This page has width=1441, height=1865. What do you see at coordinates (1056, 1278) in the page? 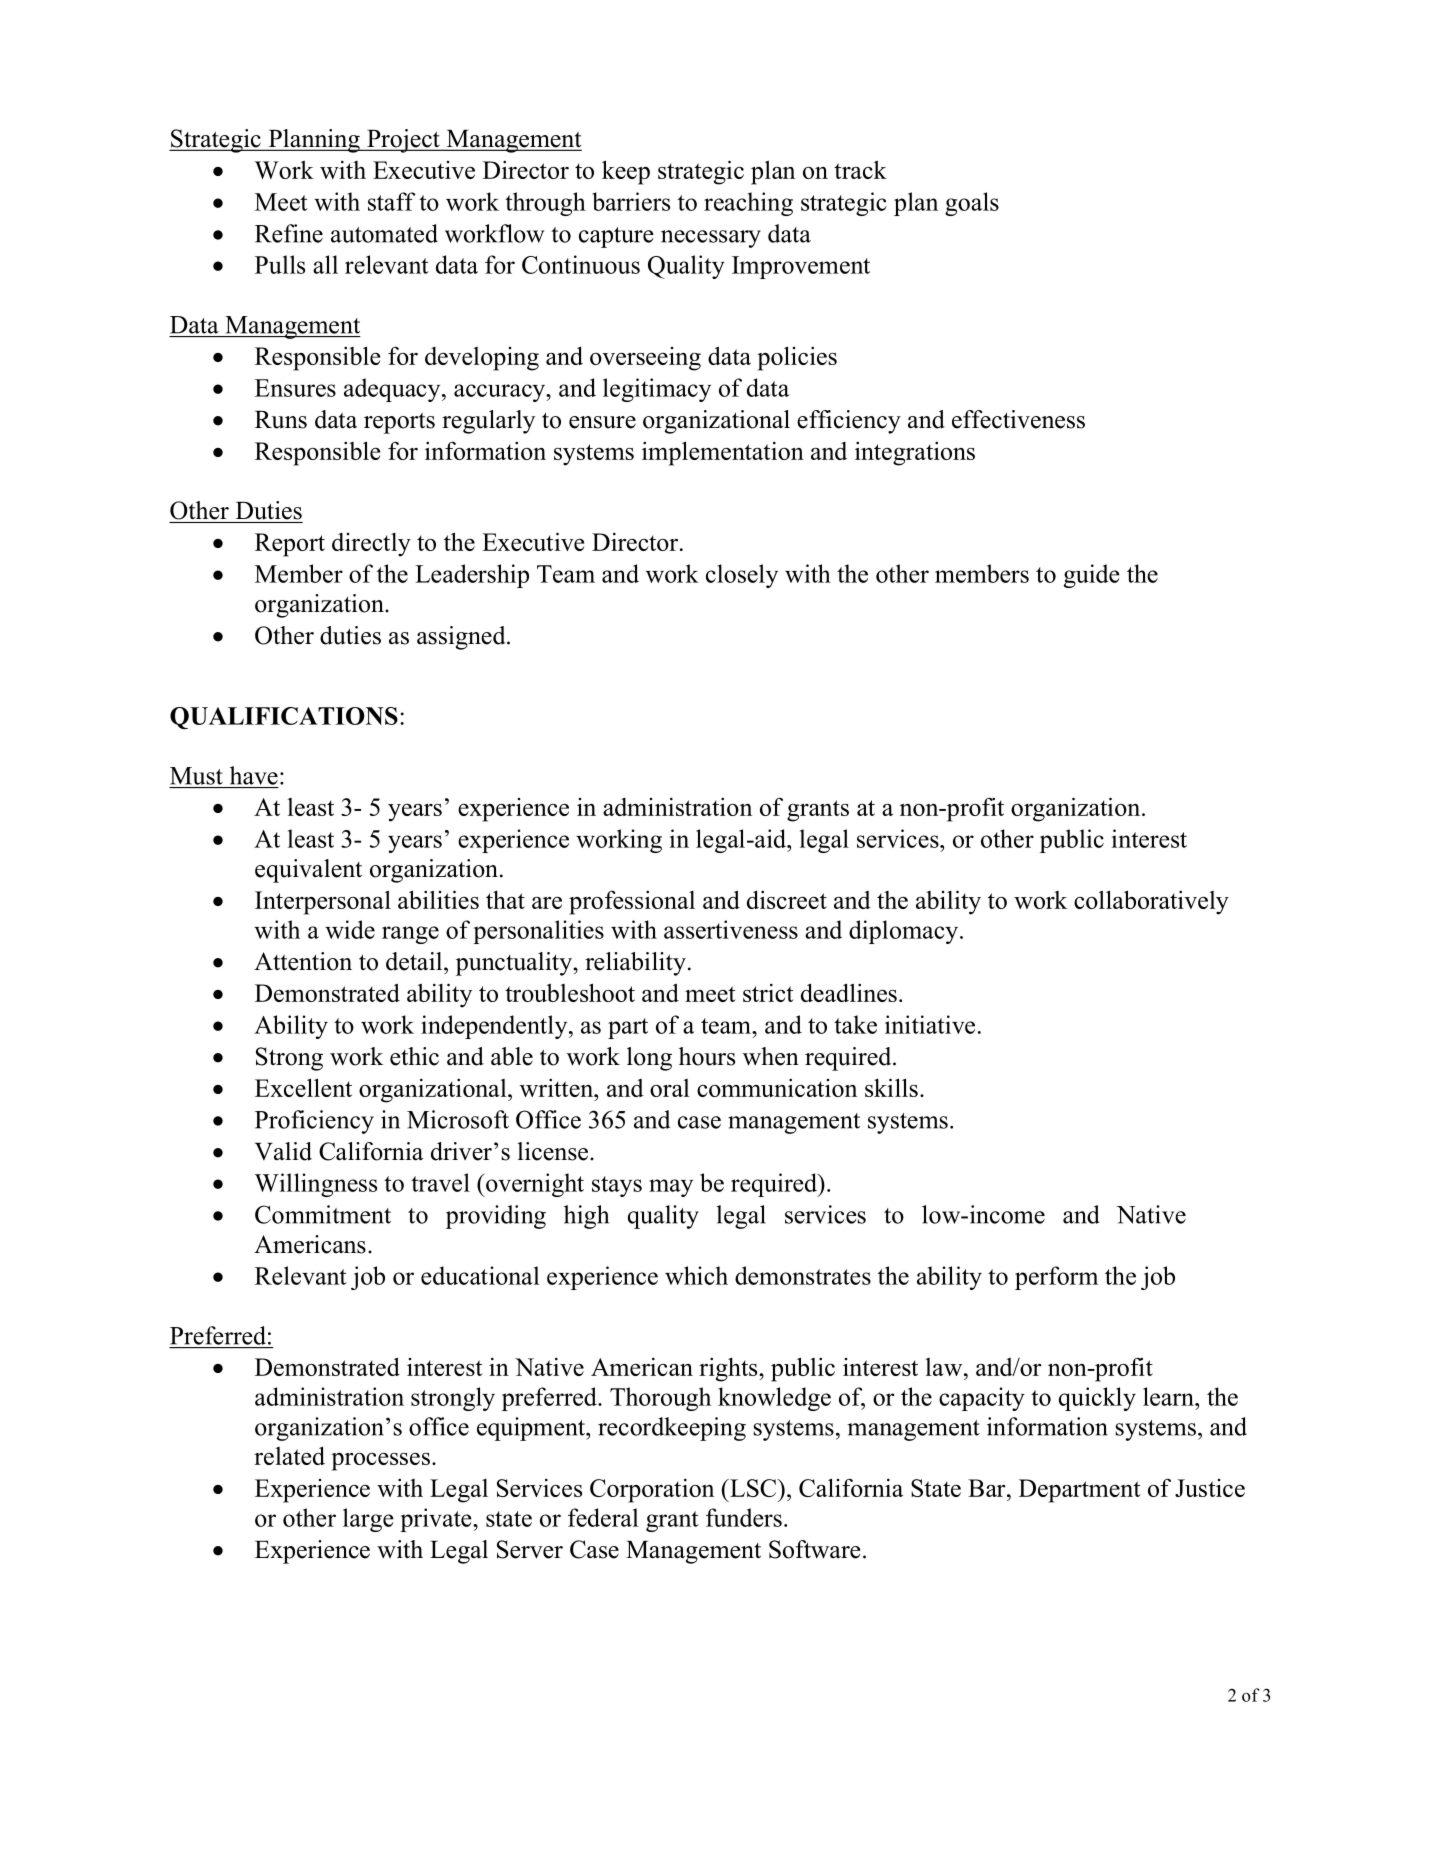
I see `perform` at bounding box center [1056, 1278].
